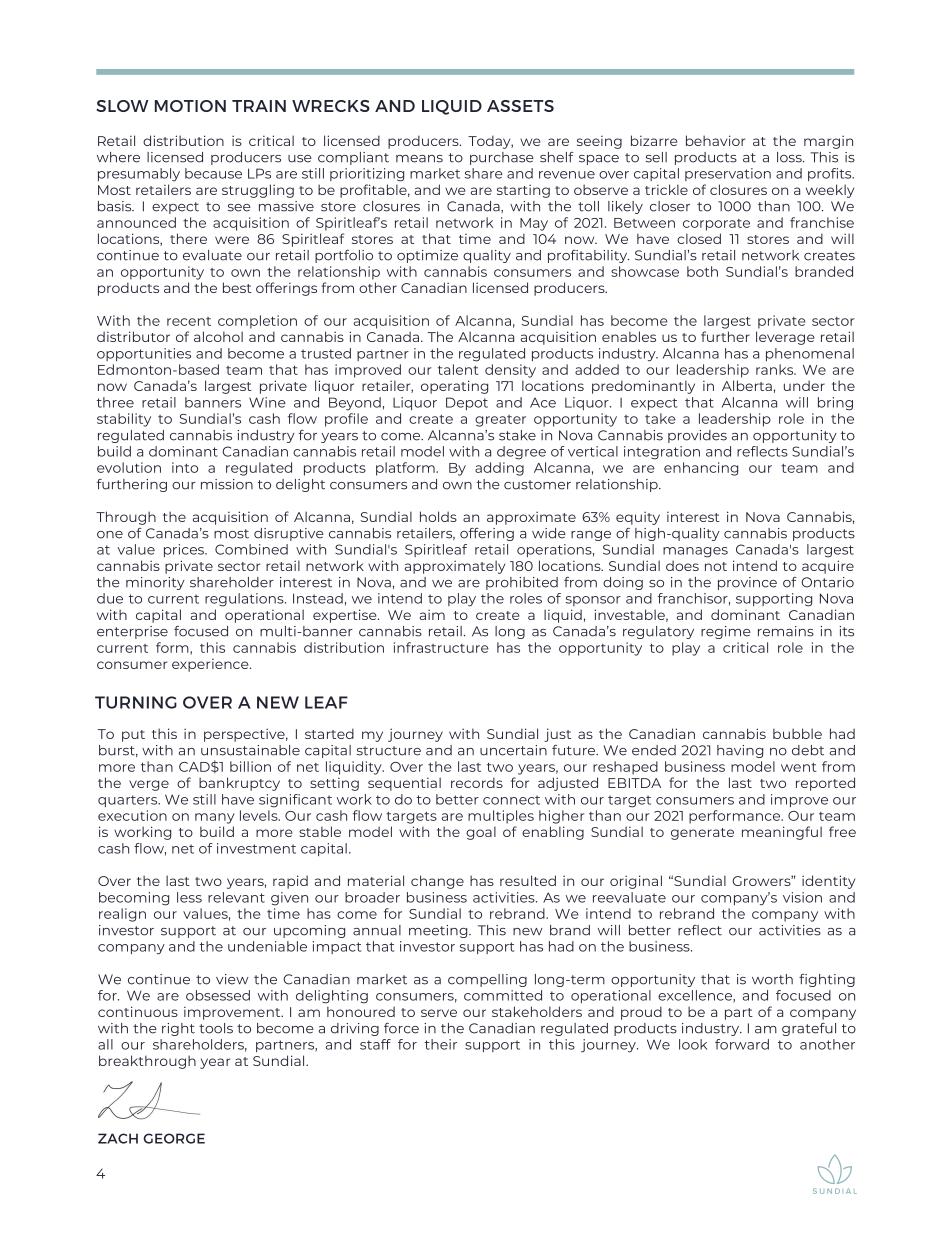 The width and height of the screenshot is (952, 1233). Describe the element at coordinates (174, 1138) in the screenshot. I see `GEORGE` at that location.
